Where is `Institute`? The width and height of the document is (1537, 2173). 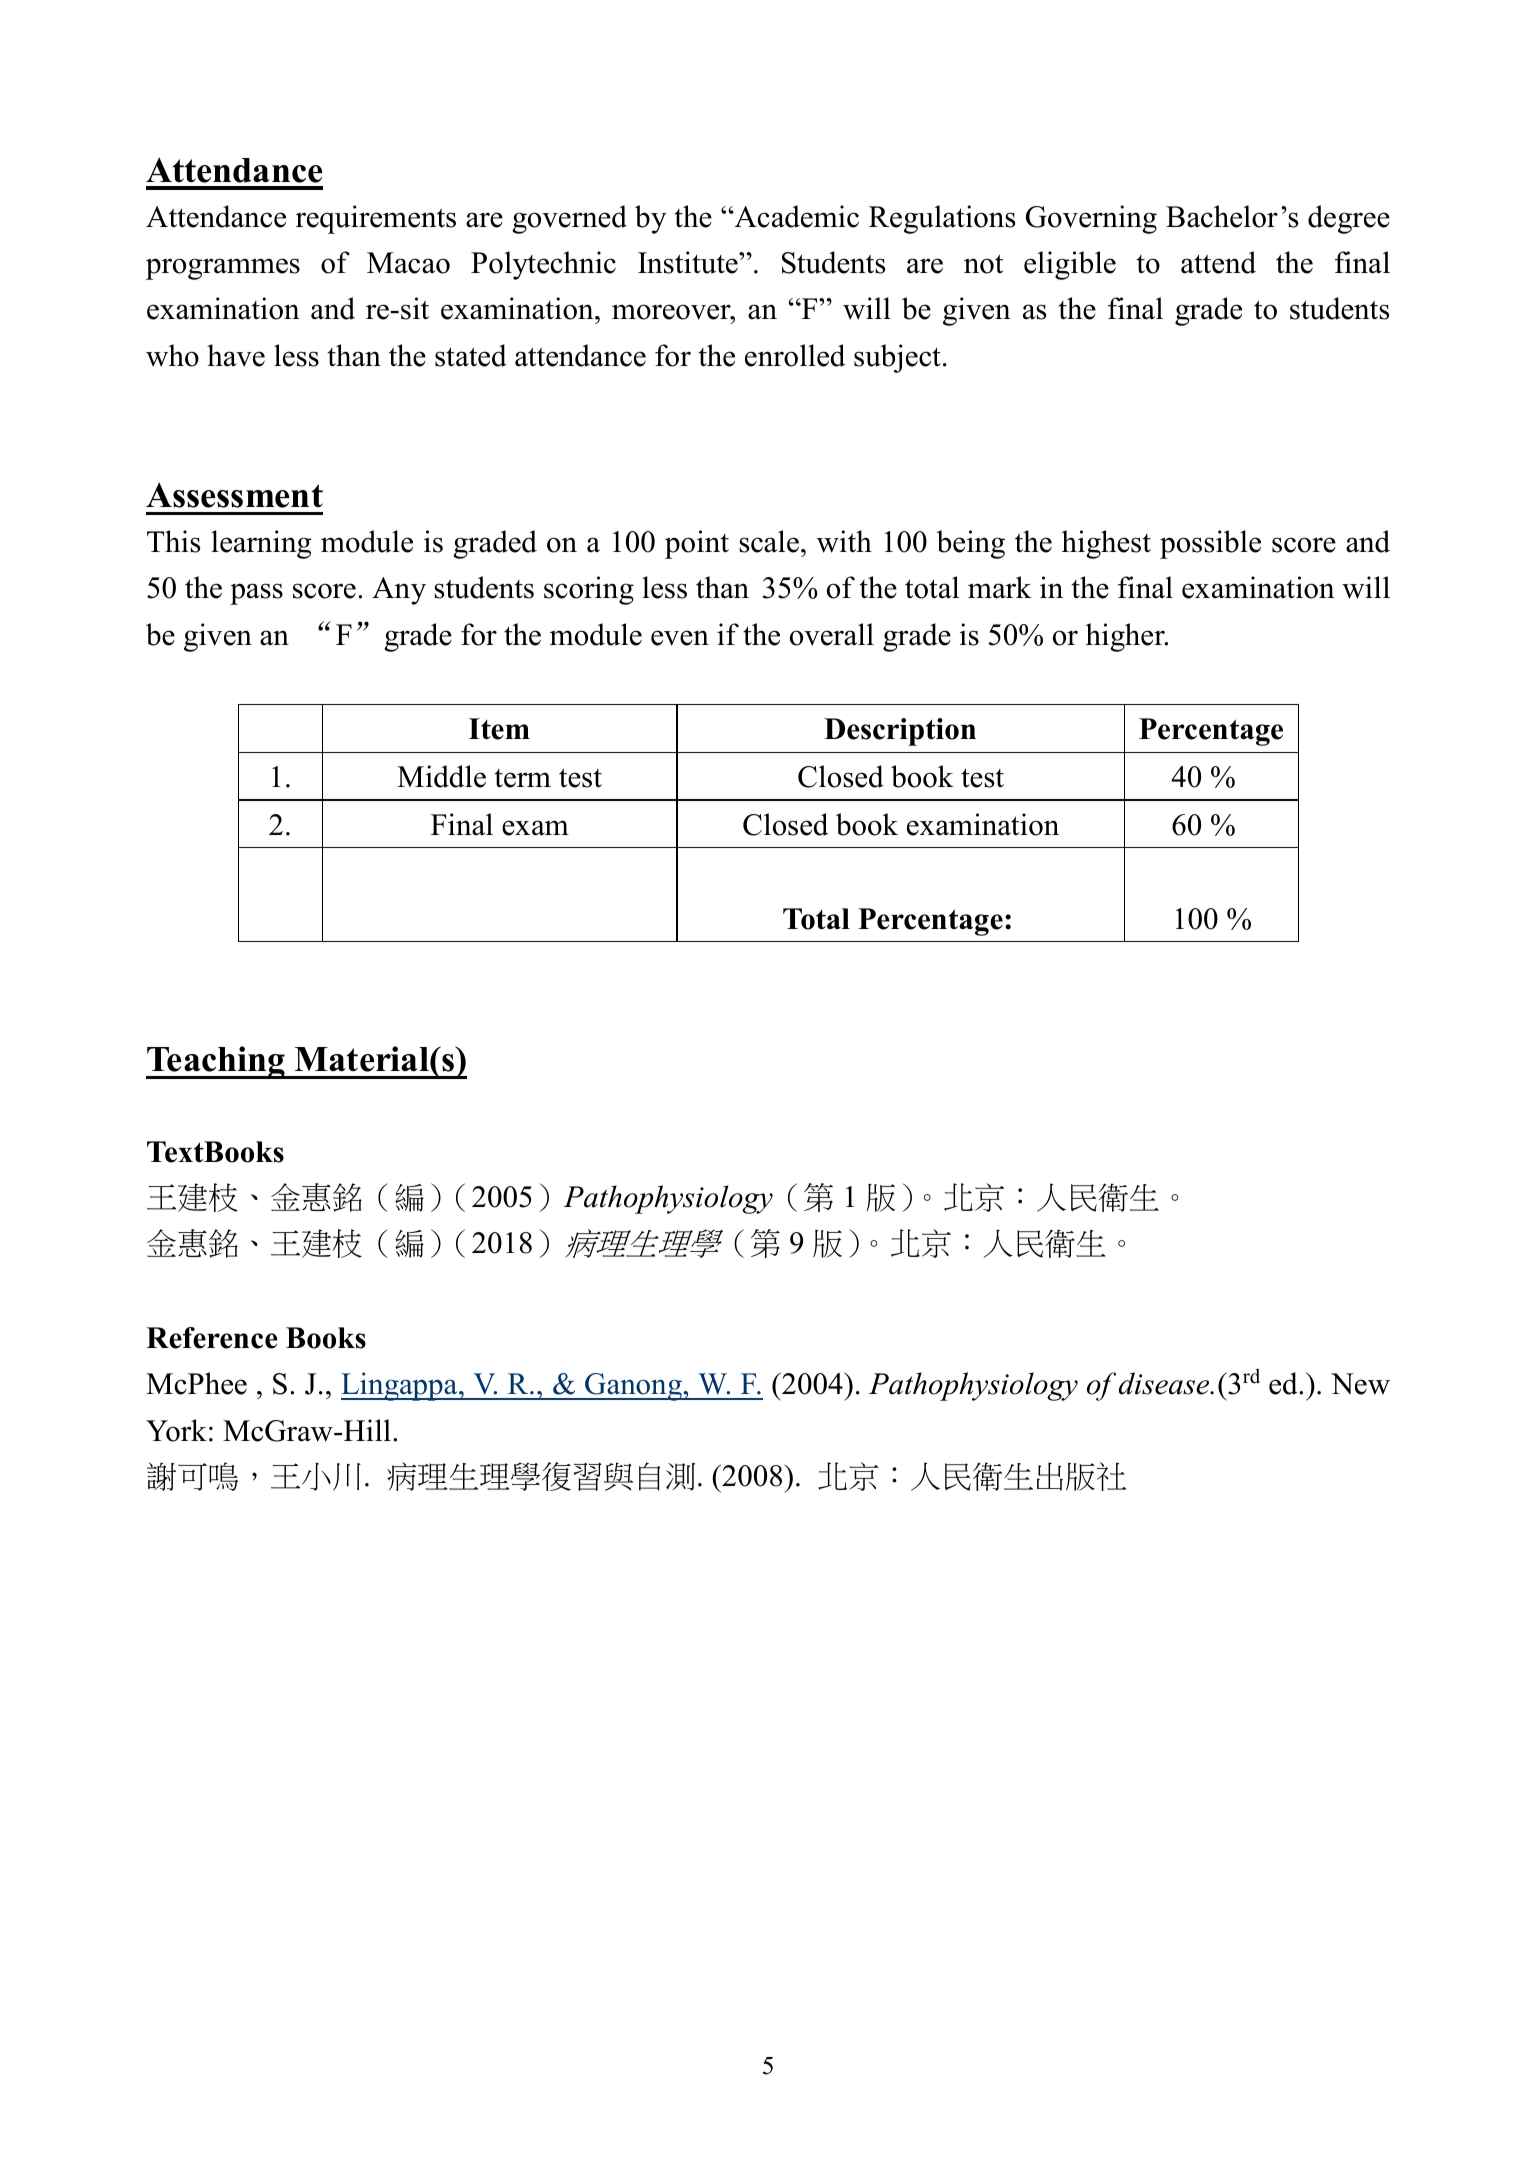 Institute is located at coordinates (689, 262).
